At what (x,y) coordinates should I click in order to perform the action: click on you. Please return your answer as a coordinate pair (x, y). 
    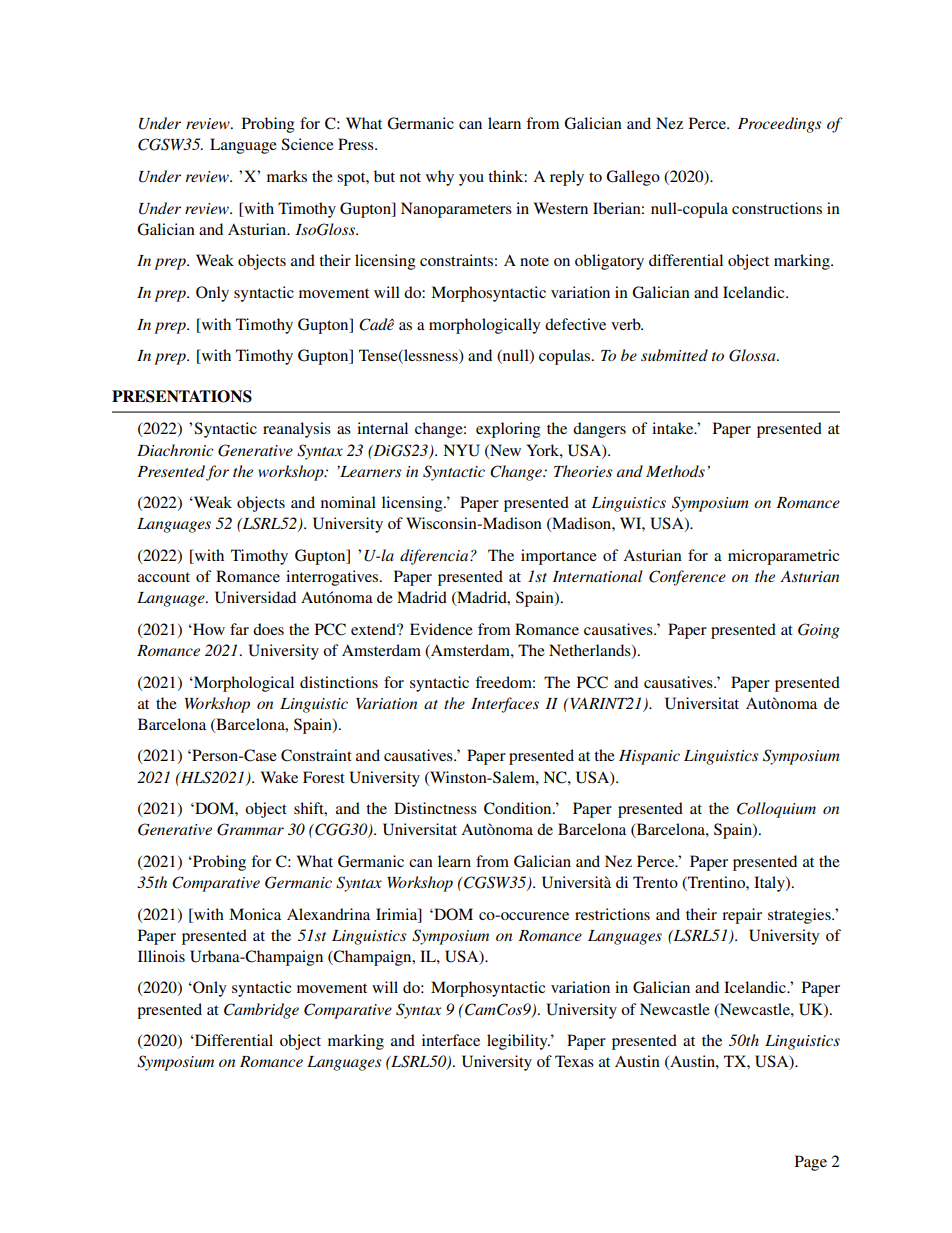
    Looking at the image, I should click on (471, 180).
